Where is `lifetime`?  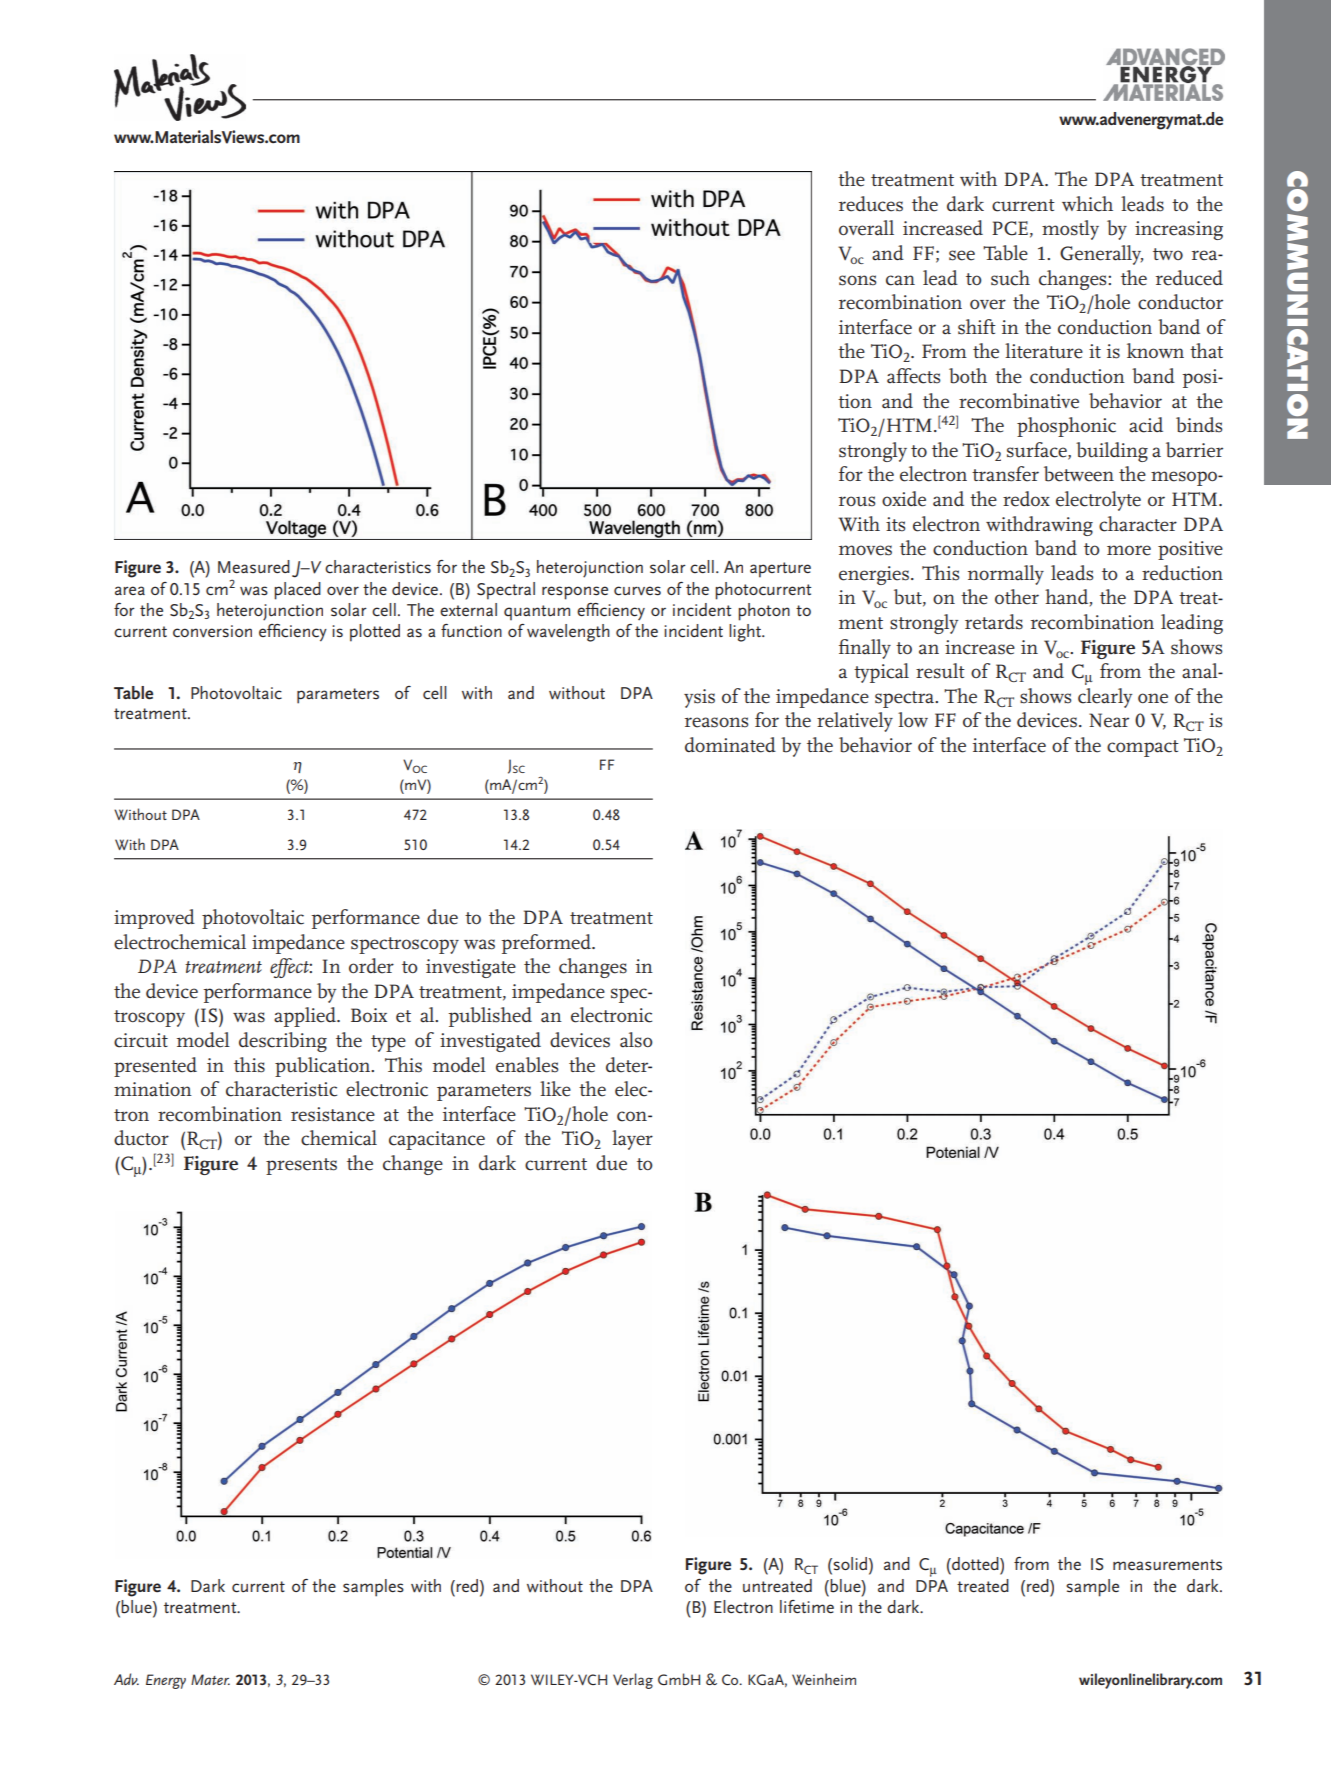 lifetime is located at coordinates (807, 1606).
